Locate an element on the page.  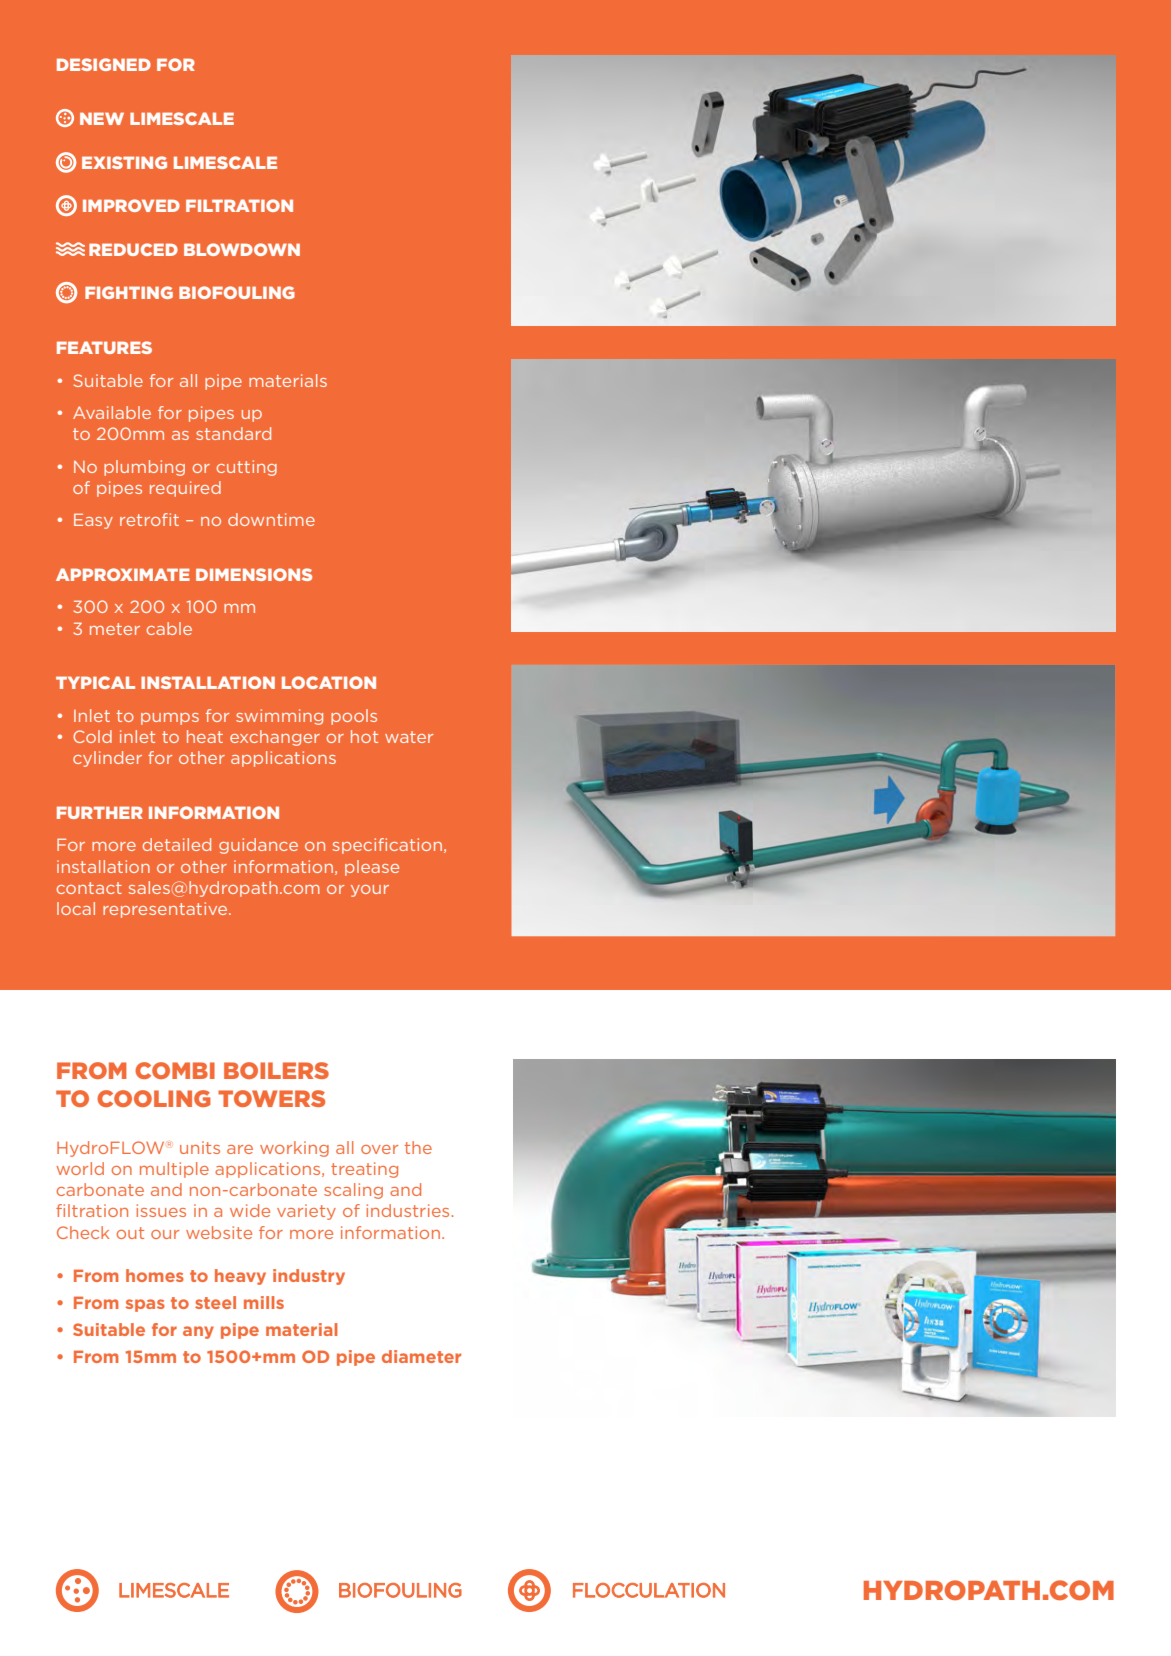
cutting is located at coordinates (247, 468).
